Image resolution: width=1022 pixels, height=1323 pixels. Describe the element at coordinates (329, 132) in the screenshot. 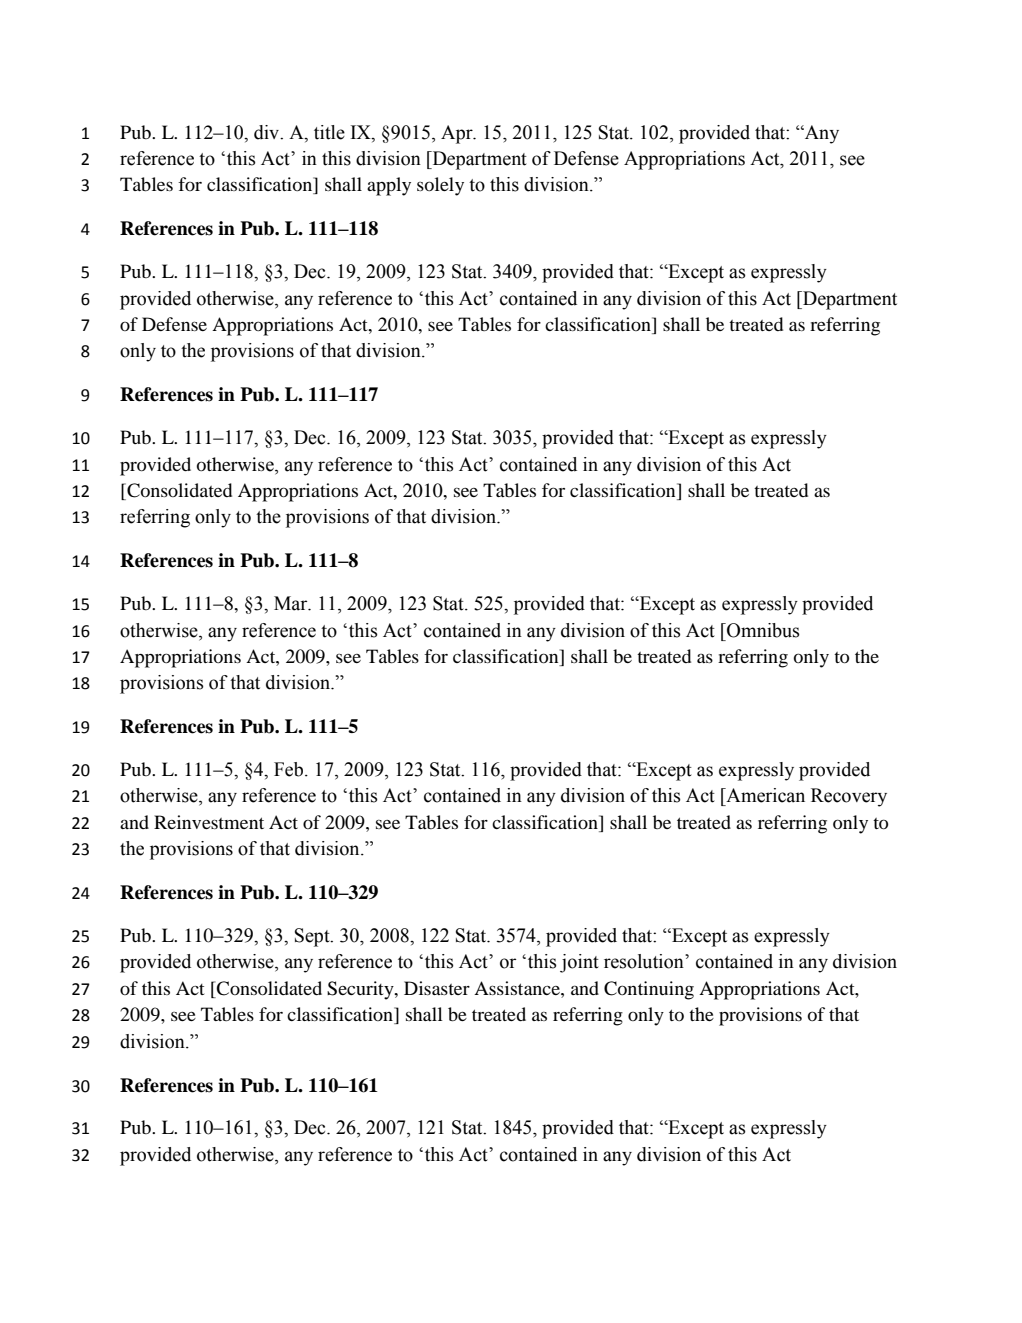

I see `title` at that location.
